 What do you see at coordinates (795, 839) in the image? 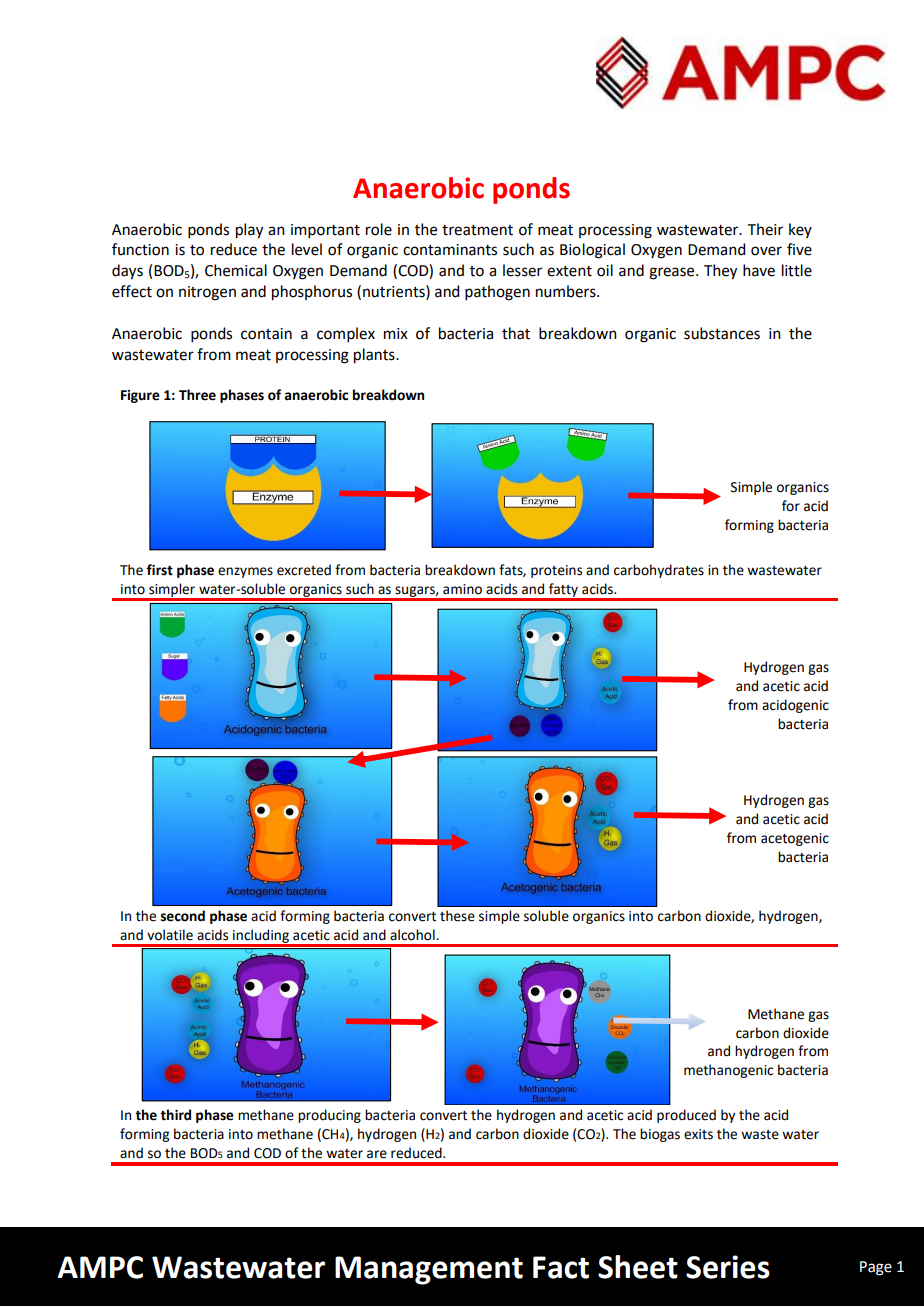
I see `acetogenic` at bounding box center [795, 839].
